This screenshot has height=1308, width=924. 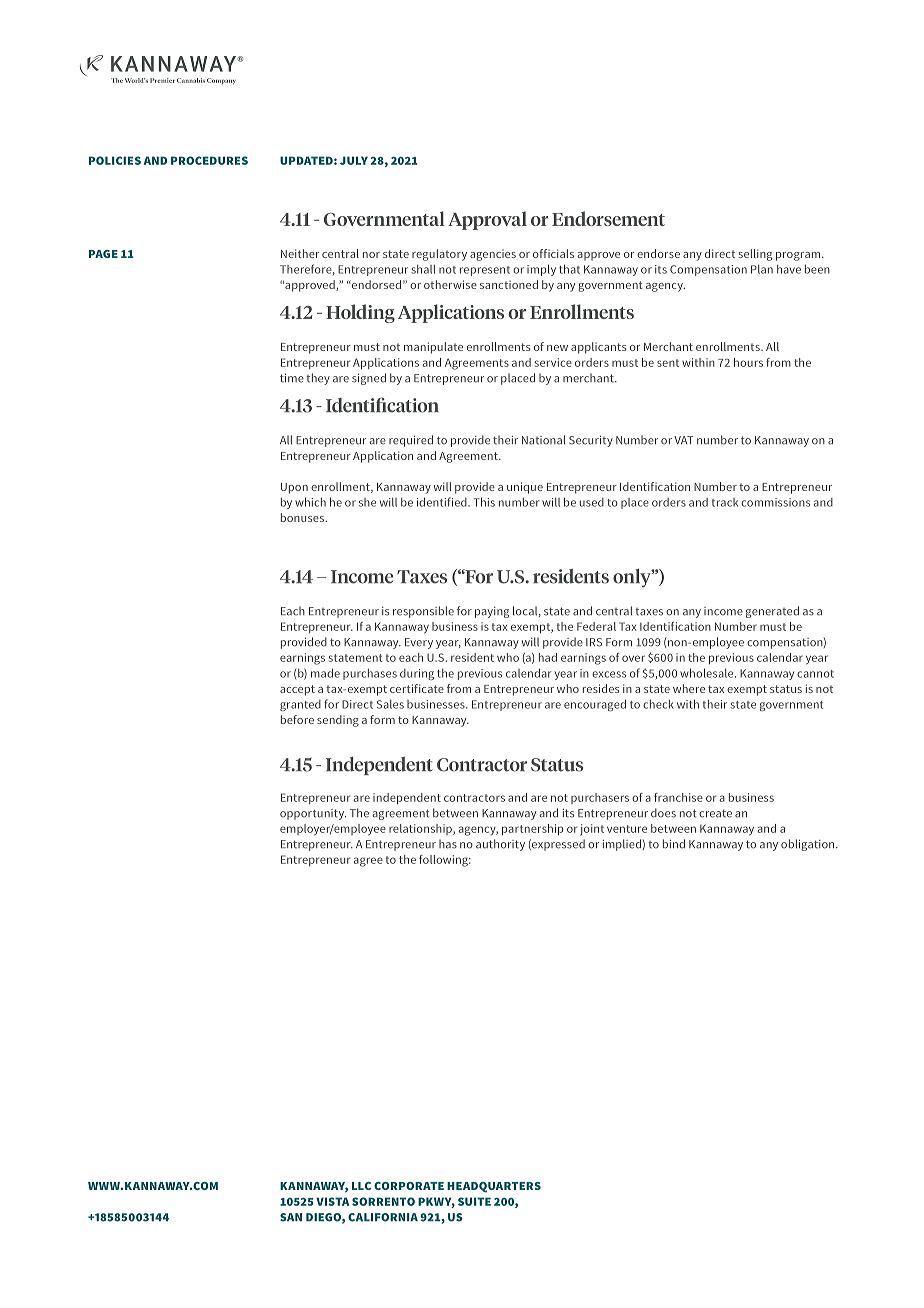 I want to click on authority, so click(x=500, y=845).
